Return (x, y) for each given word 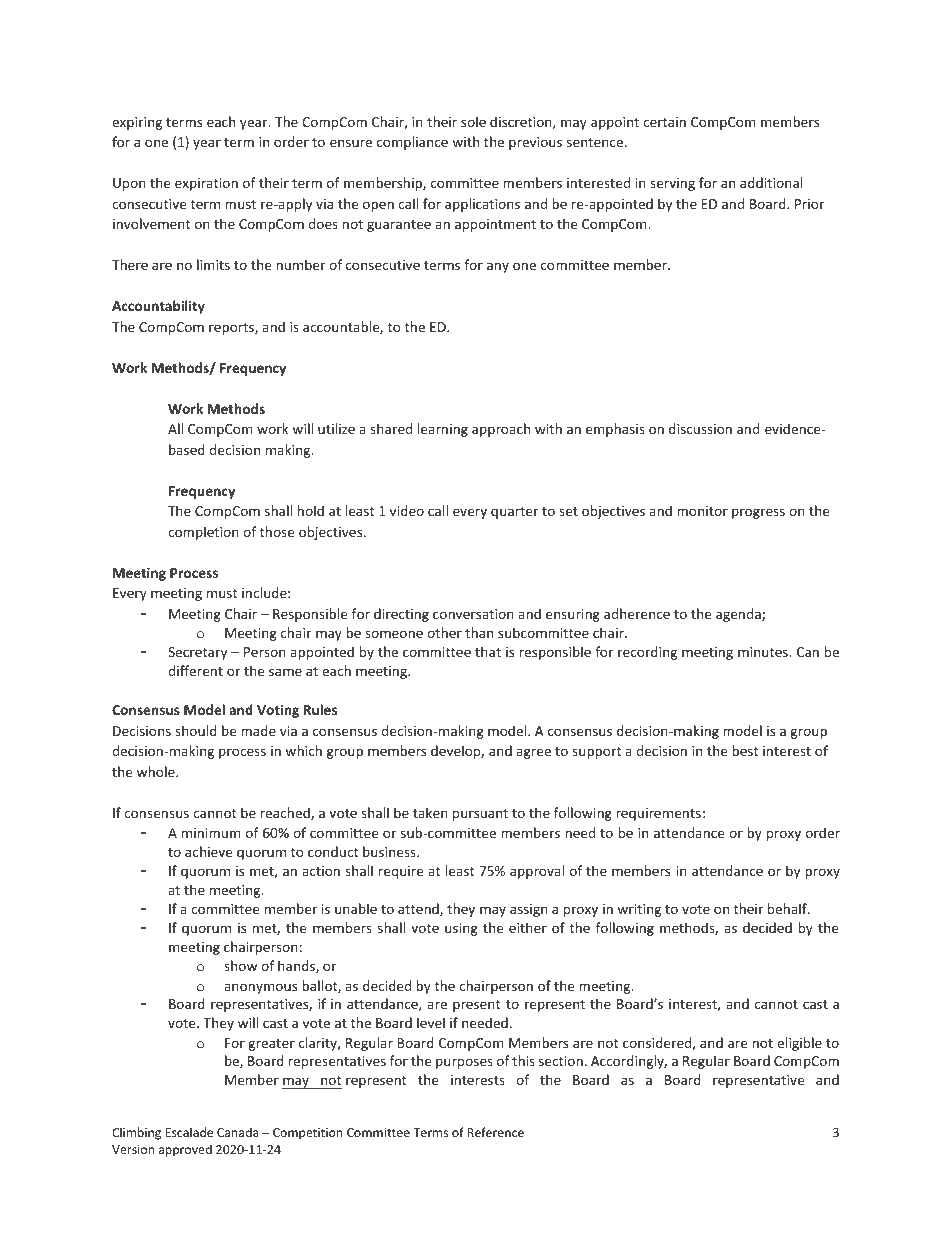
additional (771, 182)
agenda (739, 615)
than (479, 632)
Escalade (189, 1132)
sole (473, 121)
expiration (206, 184)
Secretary (197, 653)
